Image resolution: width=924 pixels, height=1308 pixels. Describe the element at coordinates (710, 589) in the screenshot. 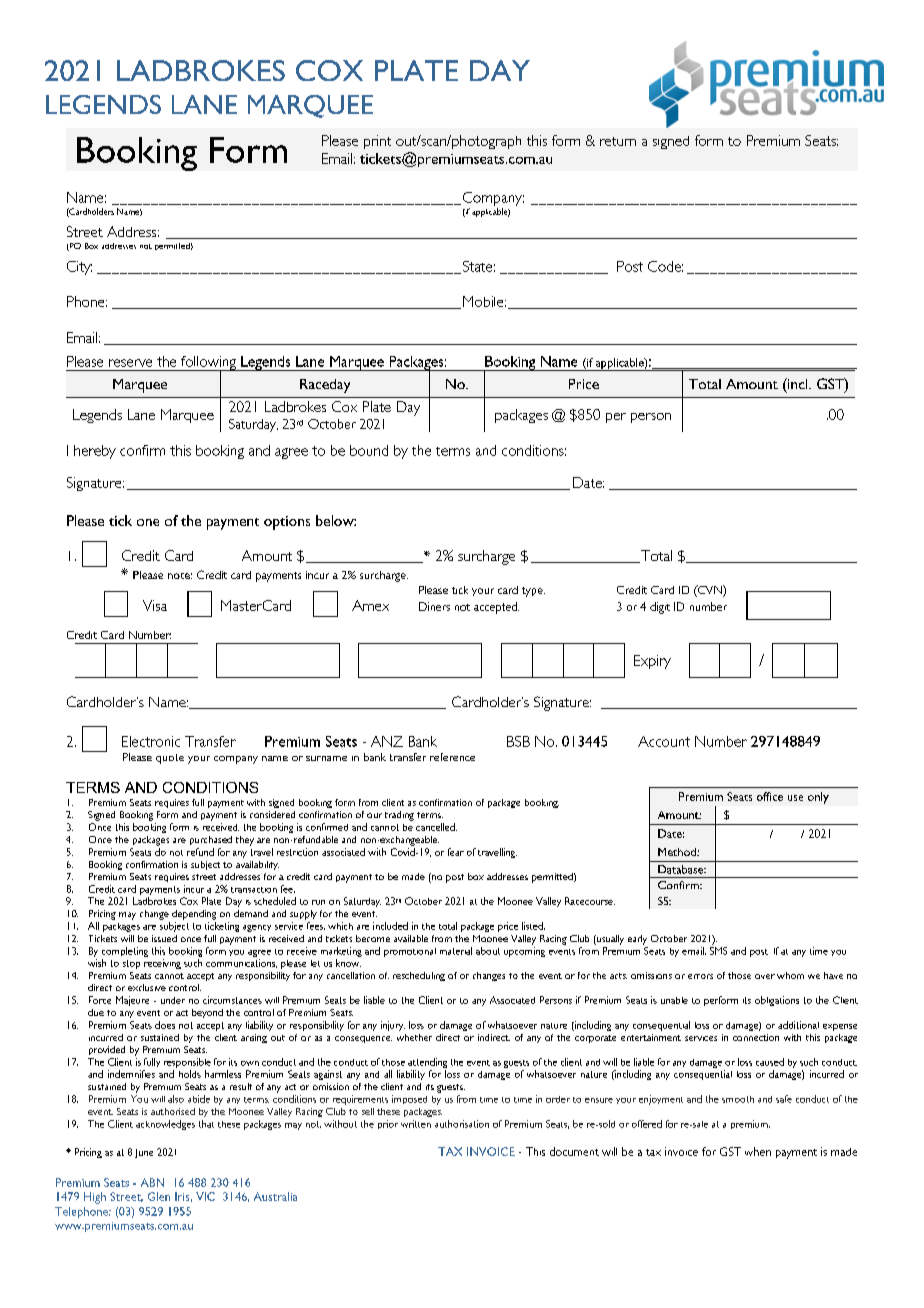

I see `CVN` at that location.
